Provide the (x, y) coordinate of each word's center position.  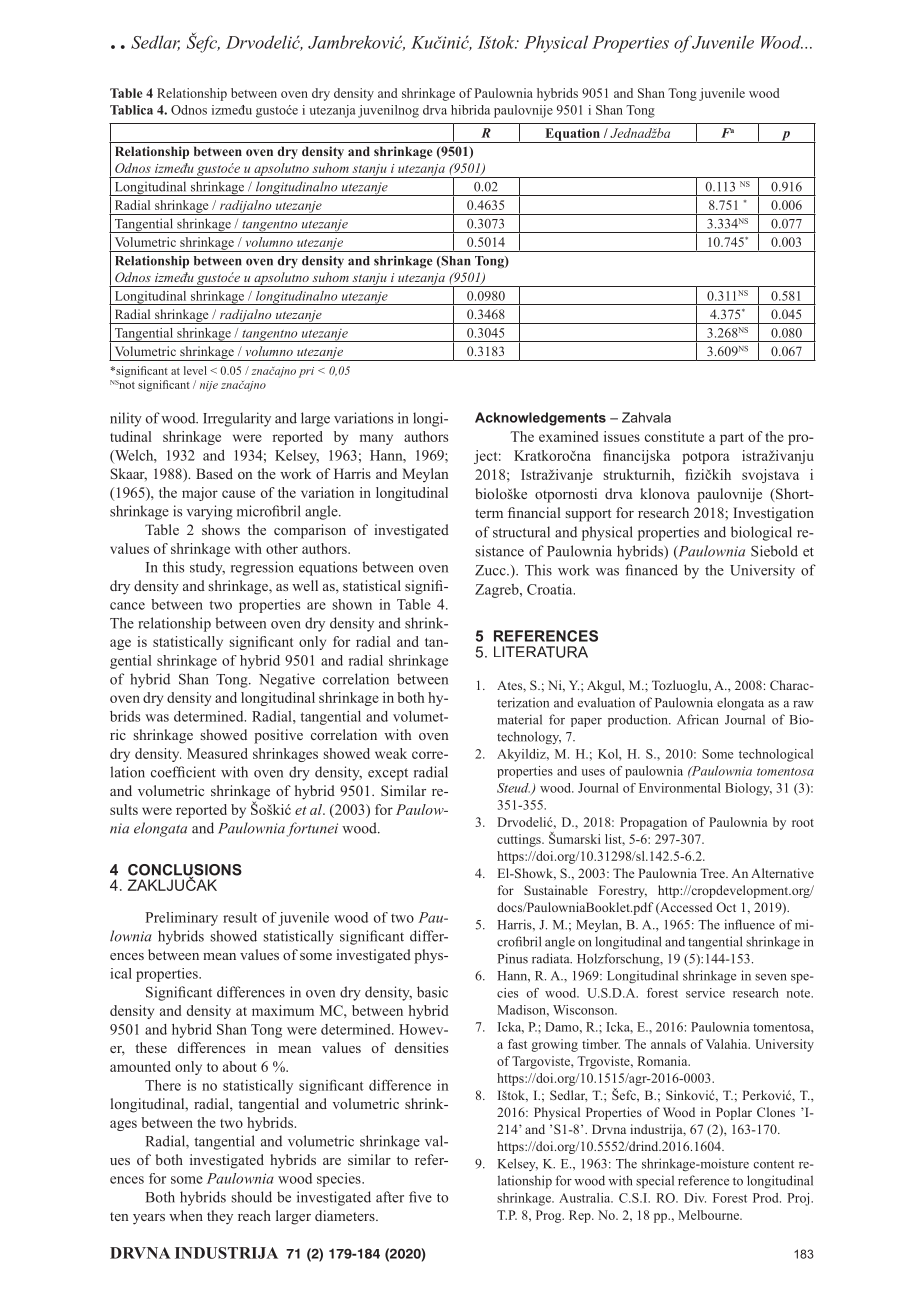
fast (517, 1044)
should (251, 1197)
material (519, 719)
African (698, 719)
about (240, 1066)
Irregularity (237, 419)
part (732, 439)
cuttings (520, 840)
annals (668, 1044)
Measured (217, 753)
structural (521, 532)
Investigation (773, 514)
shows (221, 529)
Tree (713, 873)
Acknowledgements (540, 419)
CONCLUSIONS (185, 871)
